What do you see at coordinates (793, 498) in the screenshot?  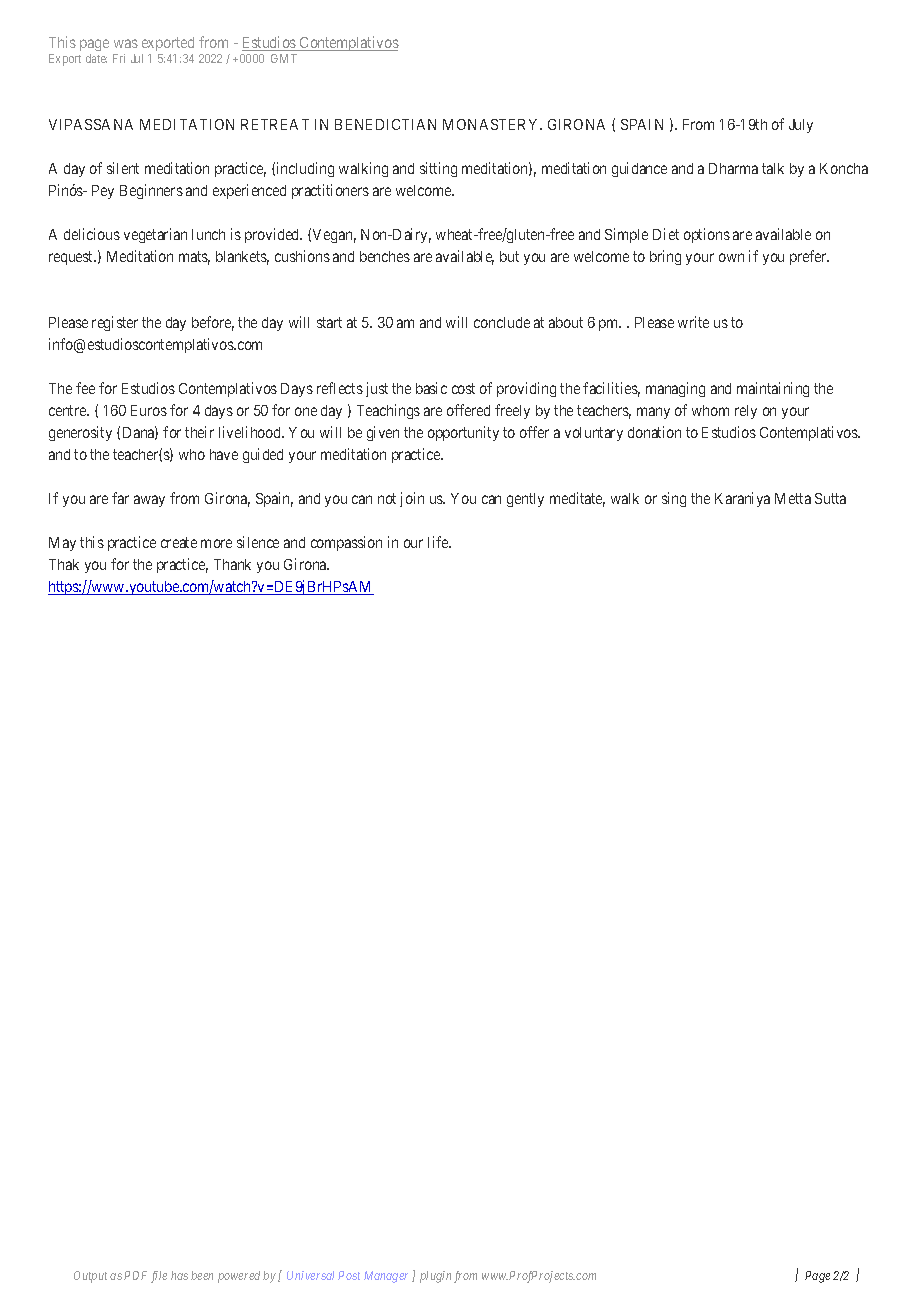 I see `Metta` at bounding box center [793, 498].
